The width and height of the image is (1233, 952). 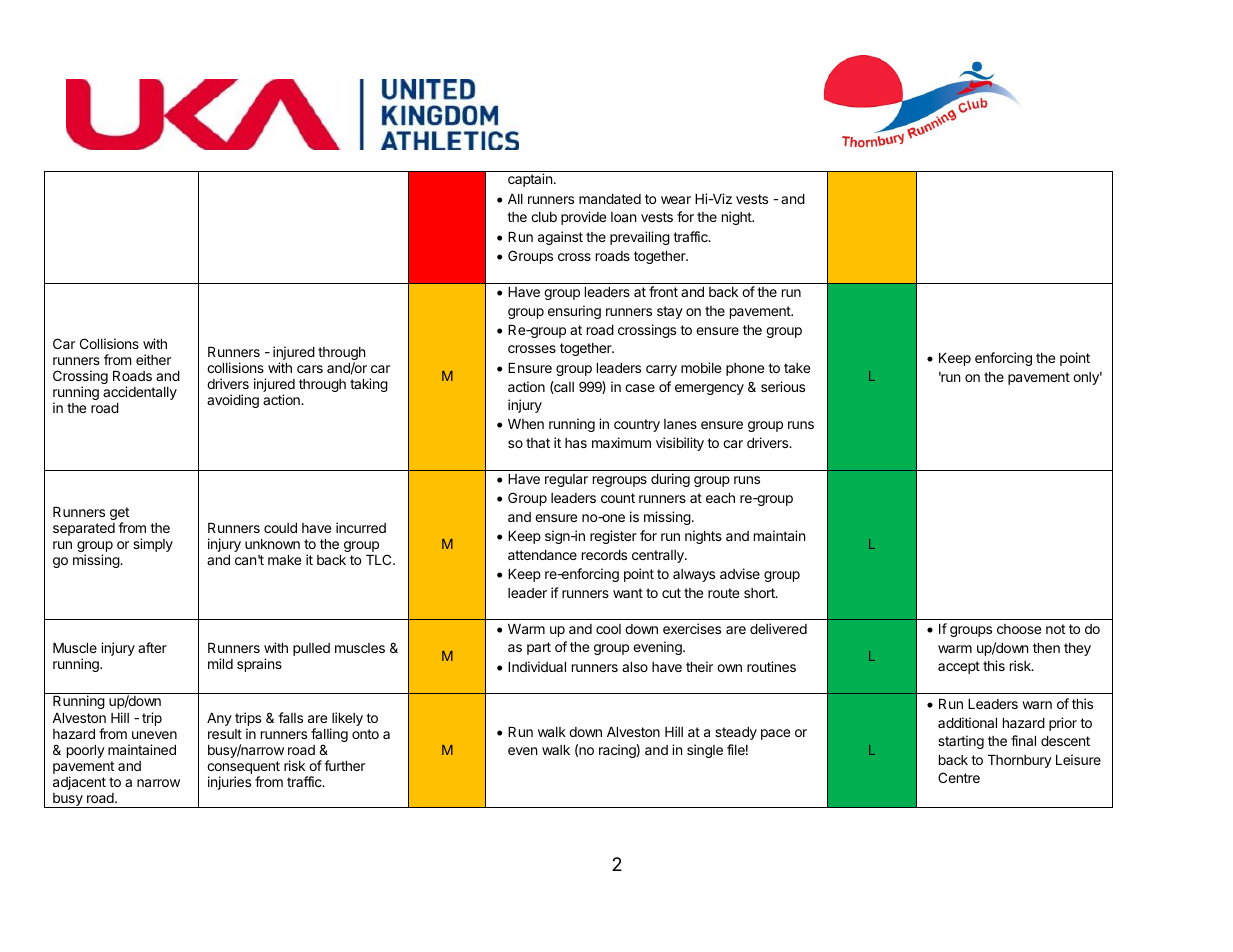 What do you see at coordinates (661, 370) in the image?
I see `carry` at bounding box center [661, 370].
